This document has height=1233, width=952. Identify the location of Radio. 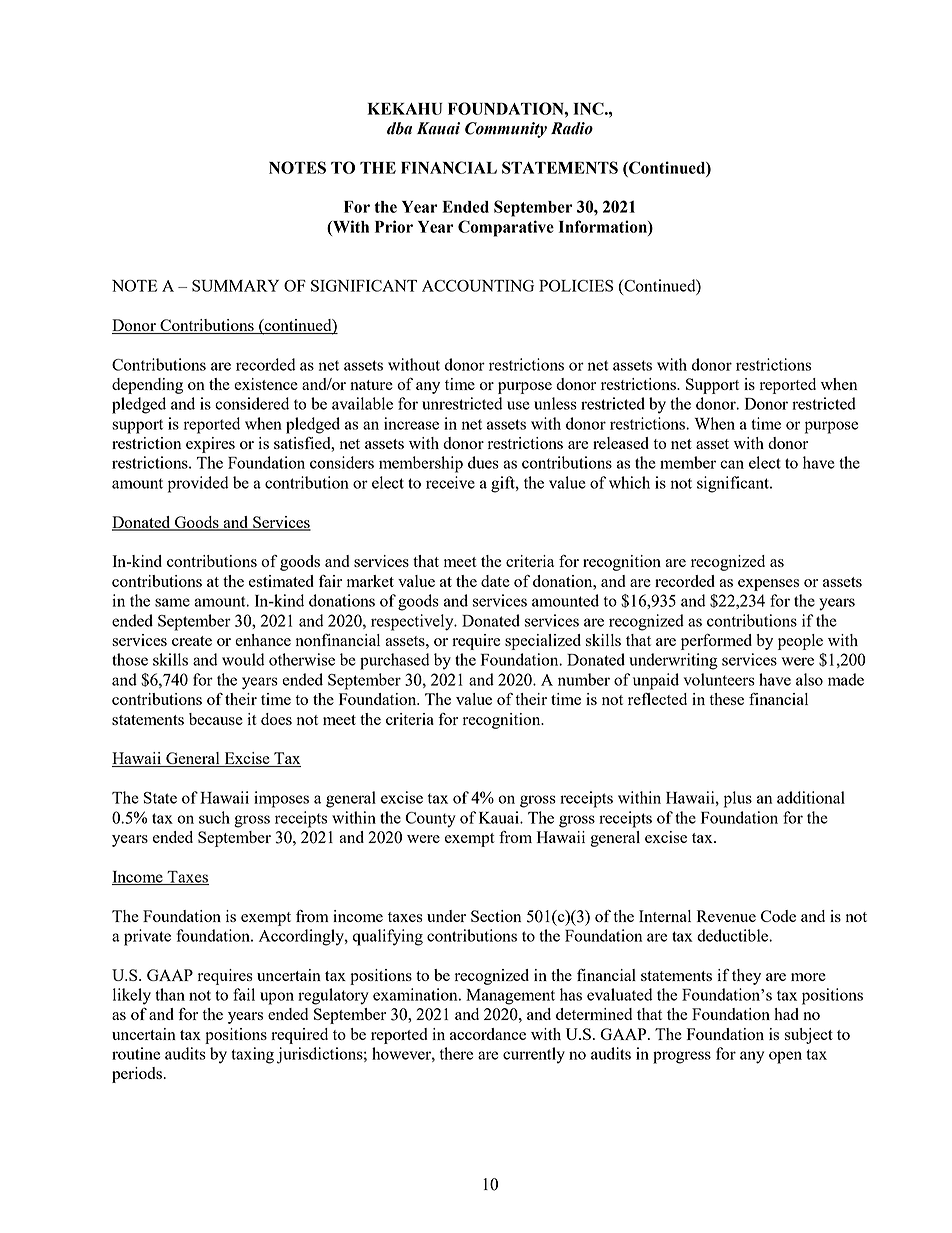
(572, 128).
